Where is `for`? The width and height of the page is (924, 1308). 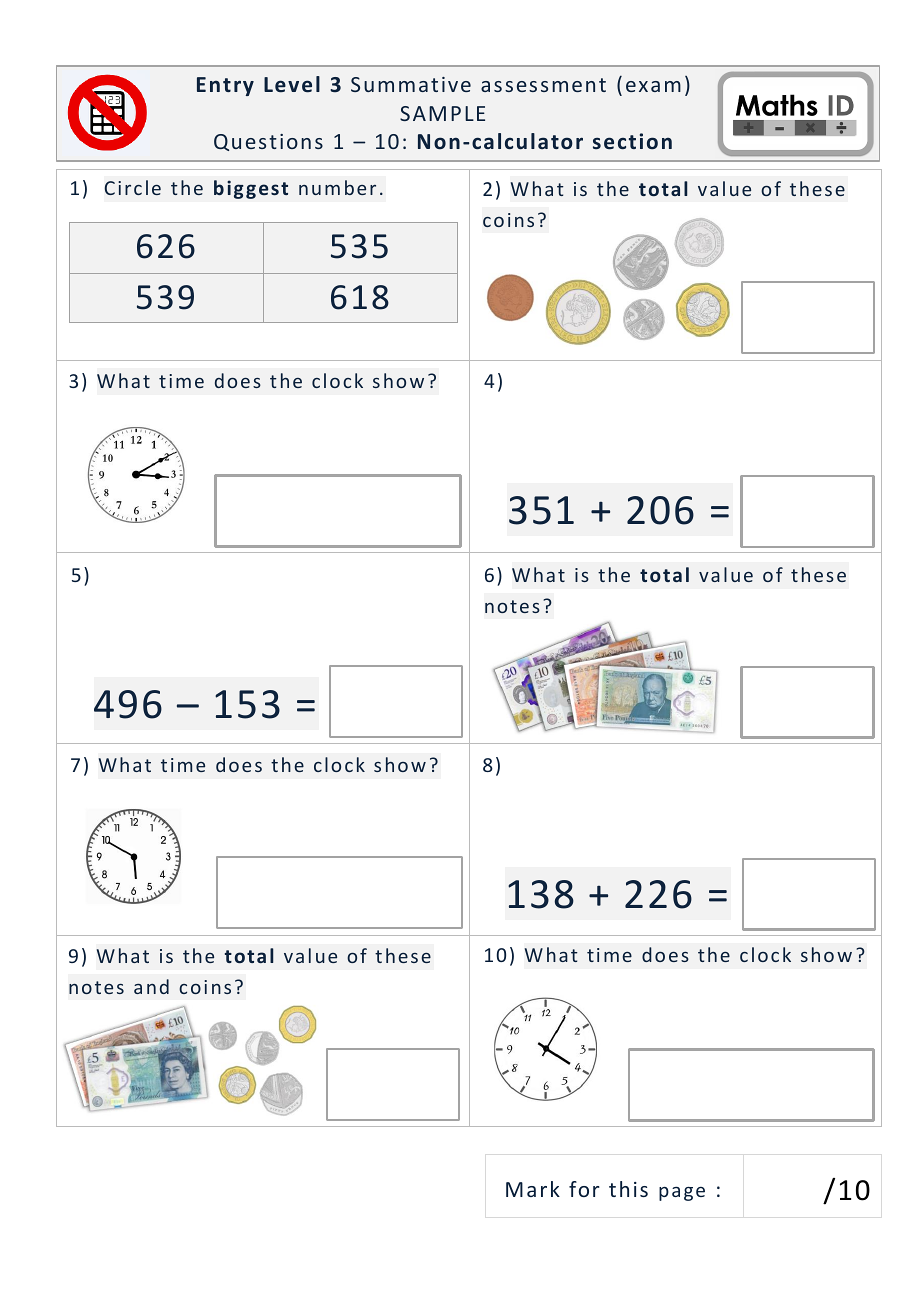 for is located at coordinates (584, 1189).
